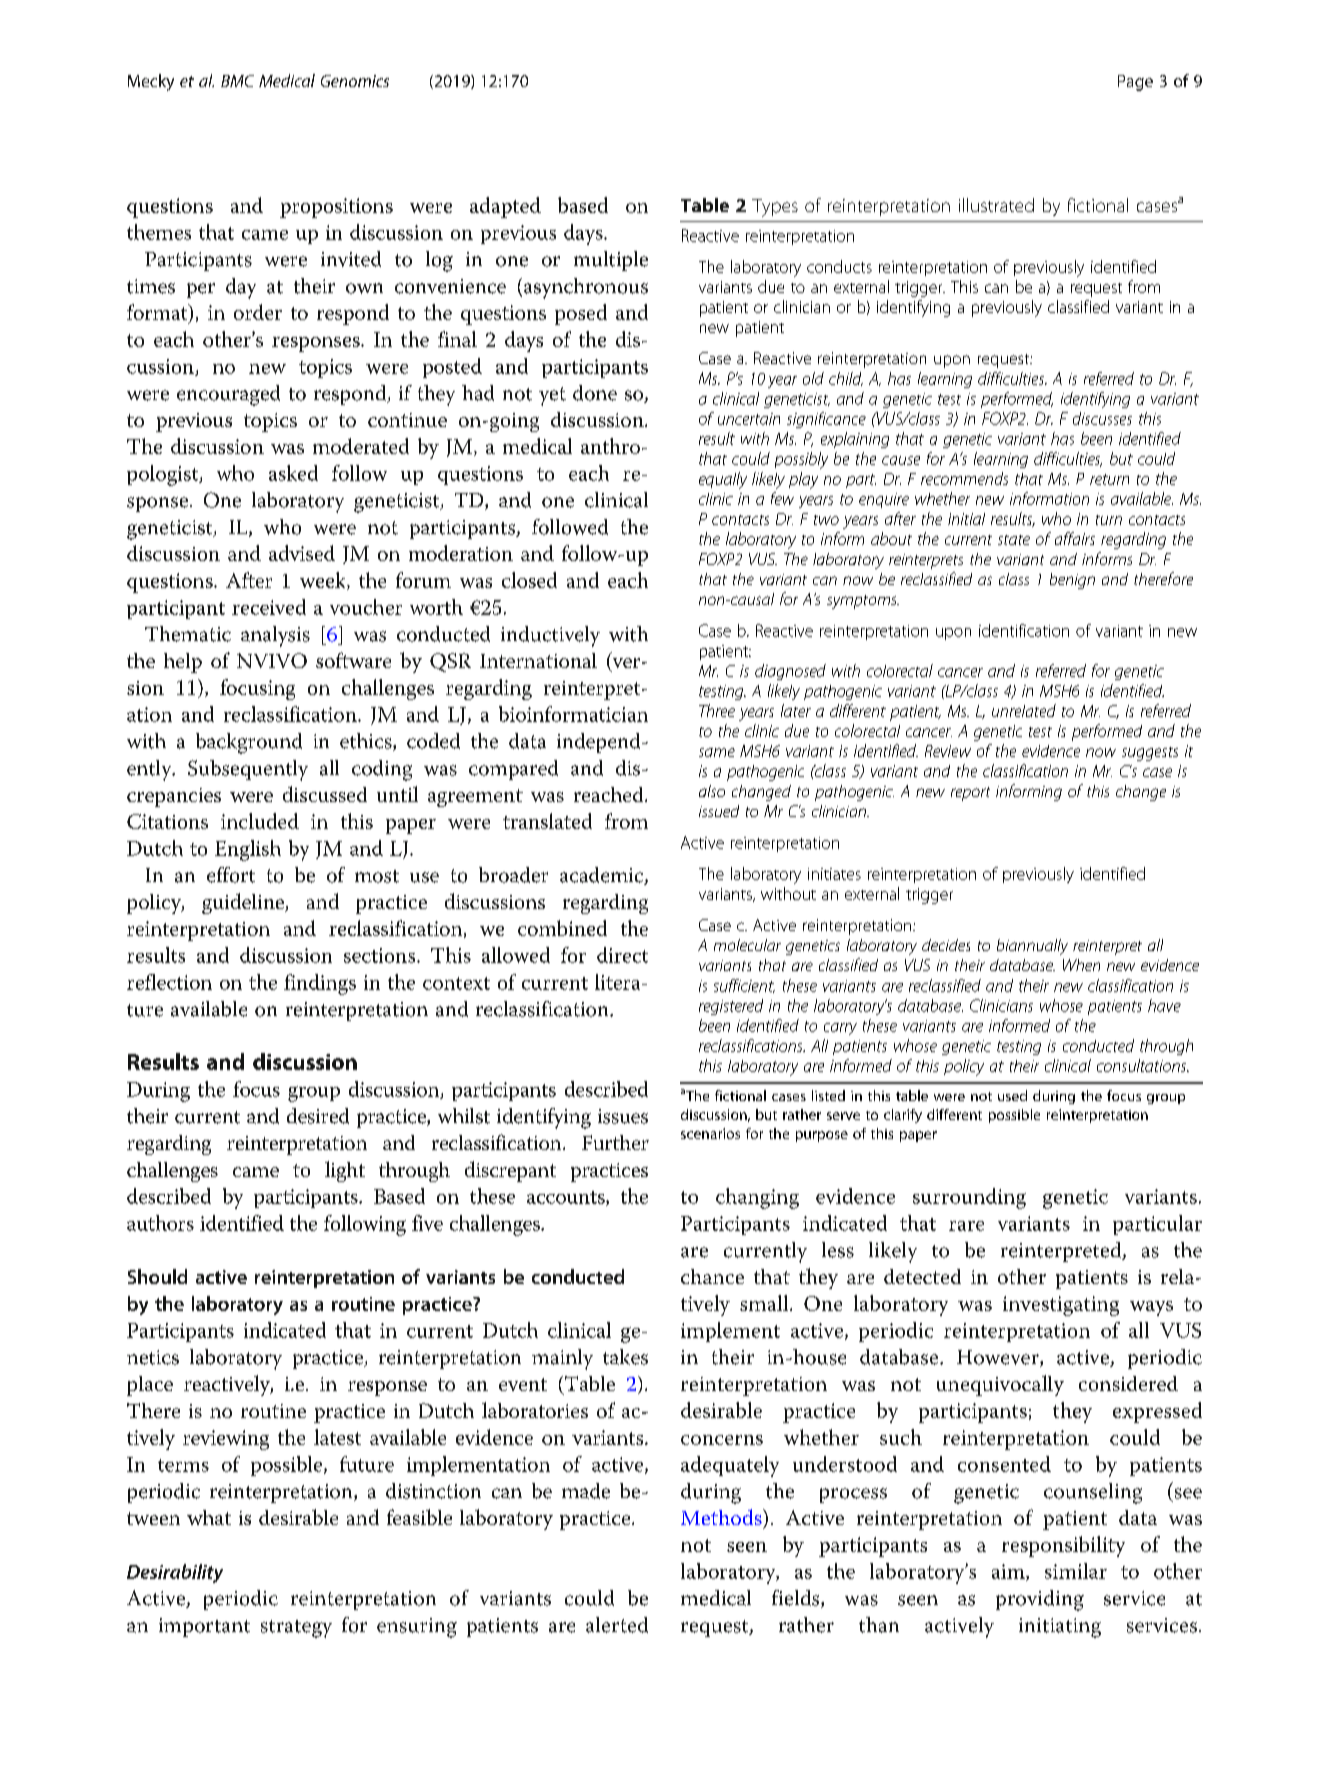  I want to click on light, so click(345, 1171).
